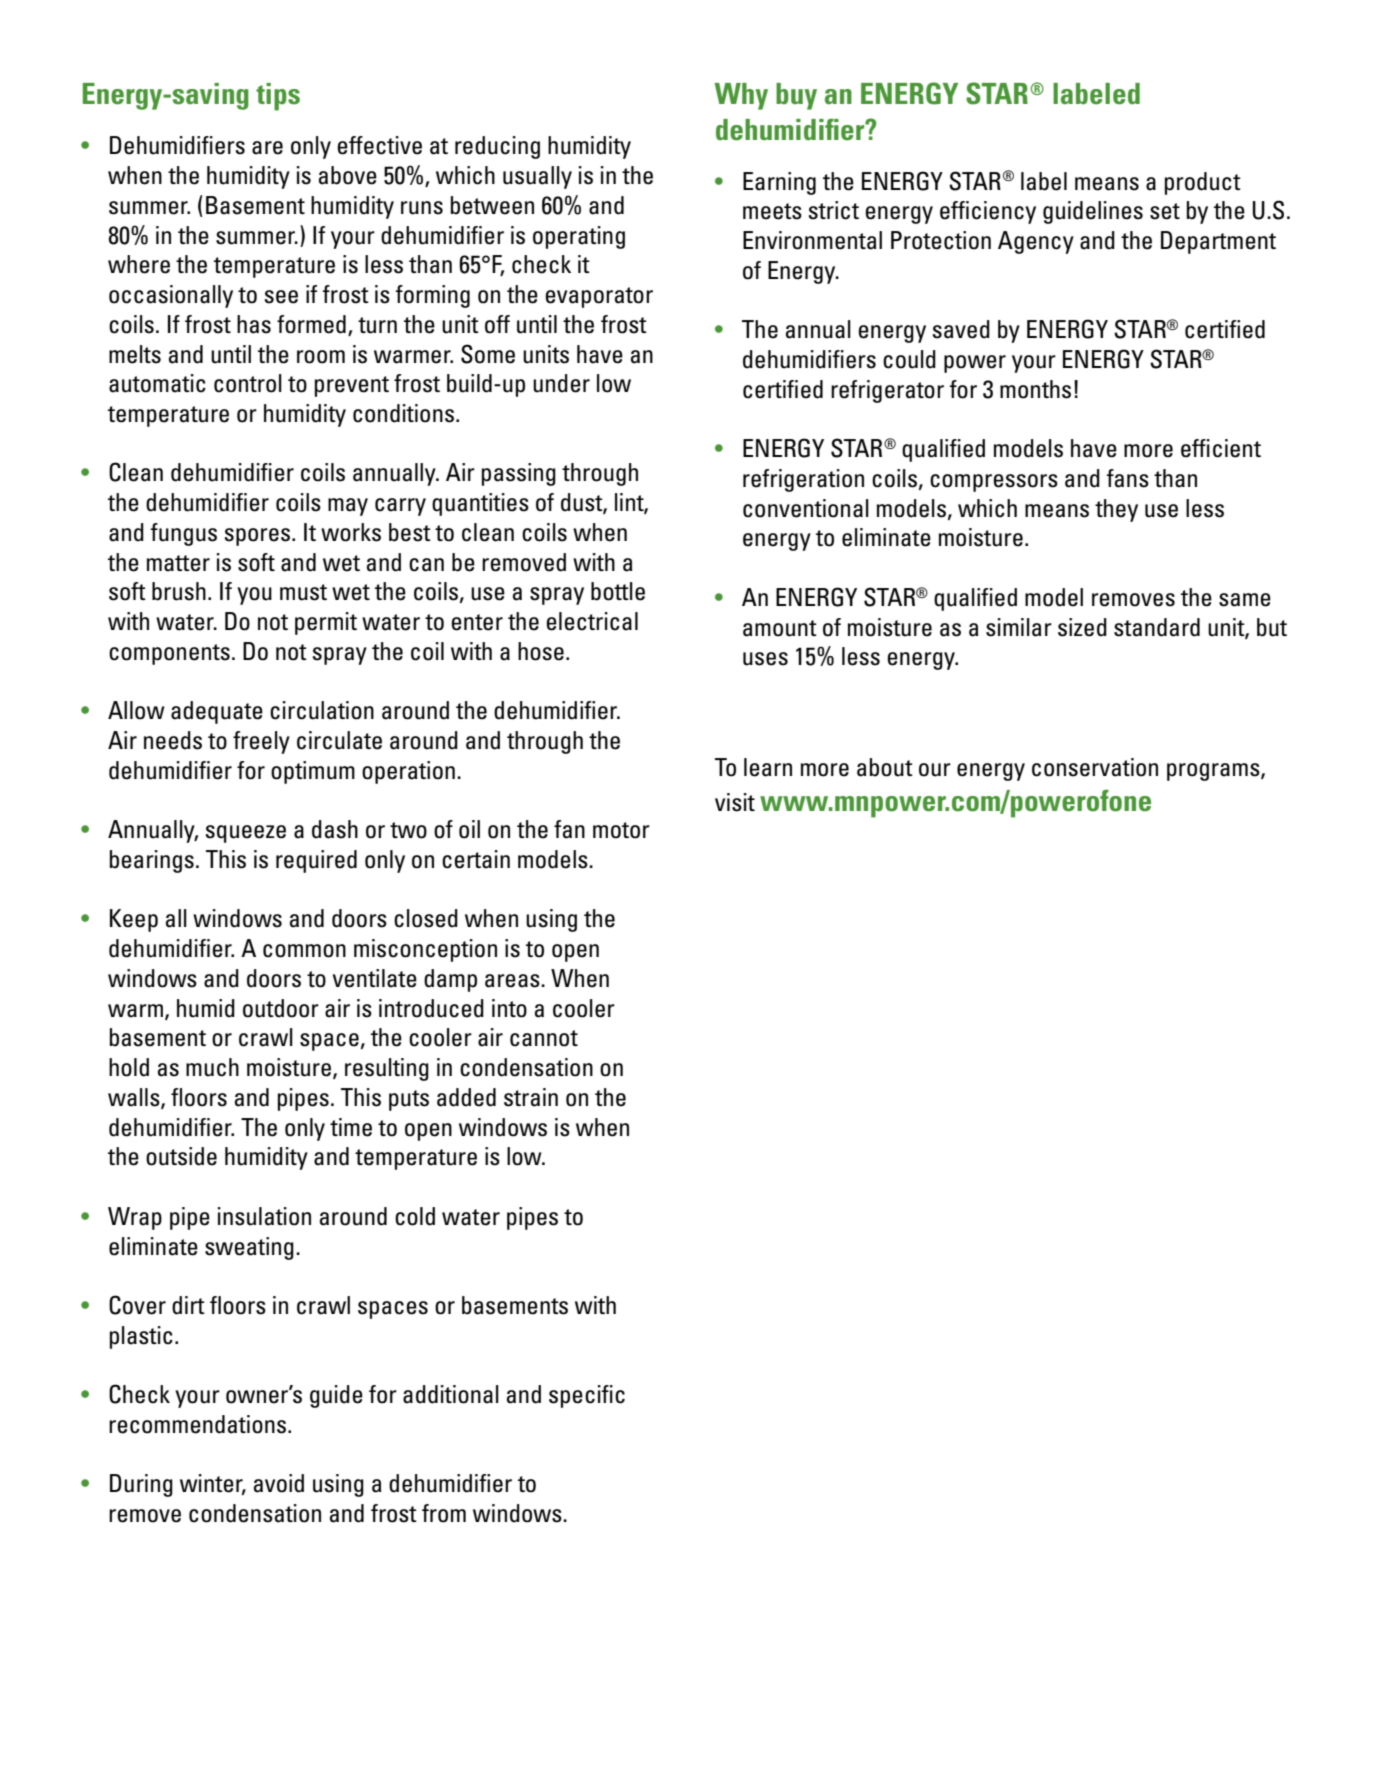 The width and height of the image is (1379, 1784). What do you see at coordinates (741, 96) in the image?
I see `Why` at bounding box center [741, 96].
